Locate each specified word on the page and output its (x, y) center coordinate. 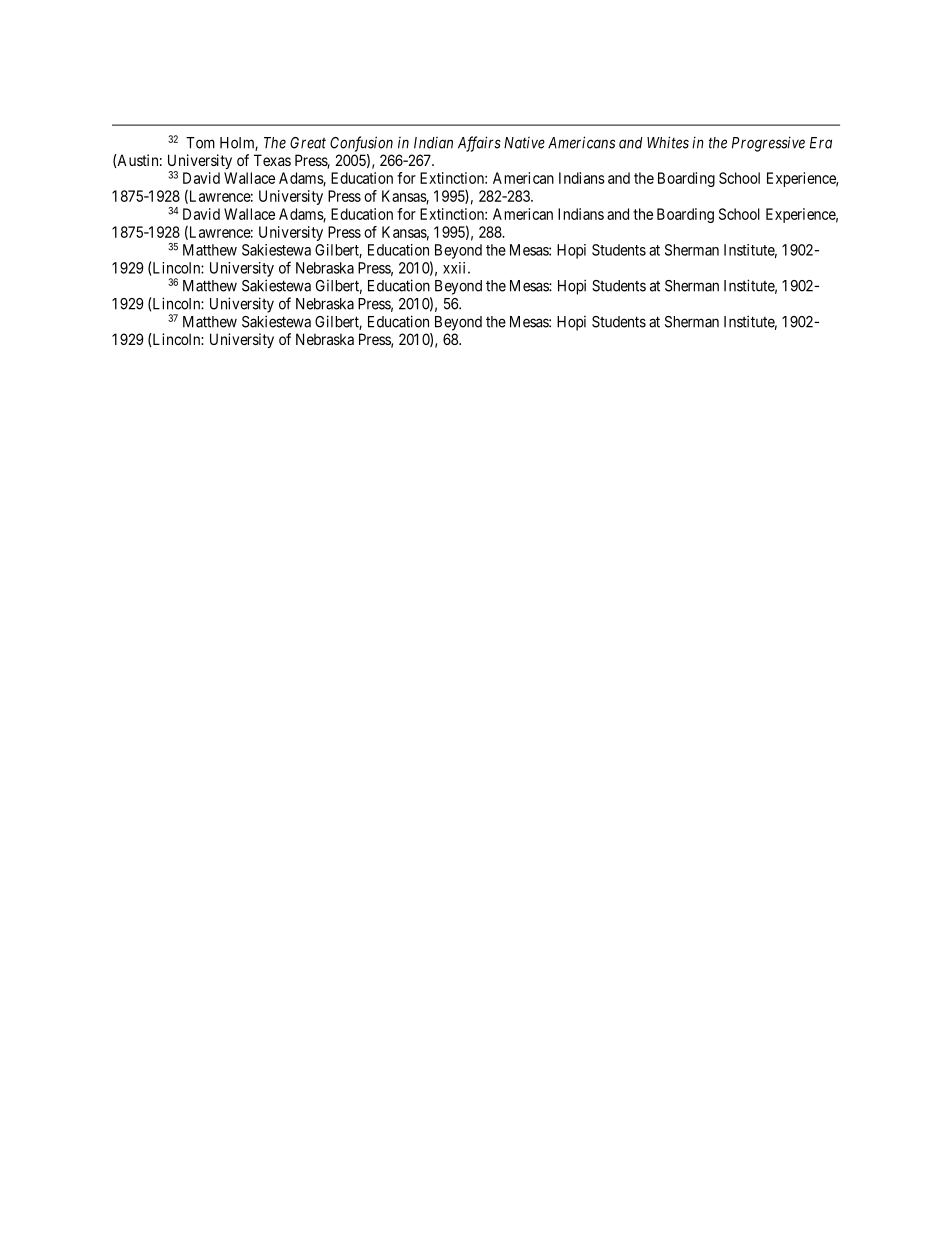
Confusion (361, 144)
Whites (668, 142)
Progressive (768, 144)
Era (821, 143)
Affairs (479, 144)
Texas (272, 160)
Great (308, 143)
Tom (200, 143)
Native (524, 143)
